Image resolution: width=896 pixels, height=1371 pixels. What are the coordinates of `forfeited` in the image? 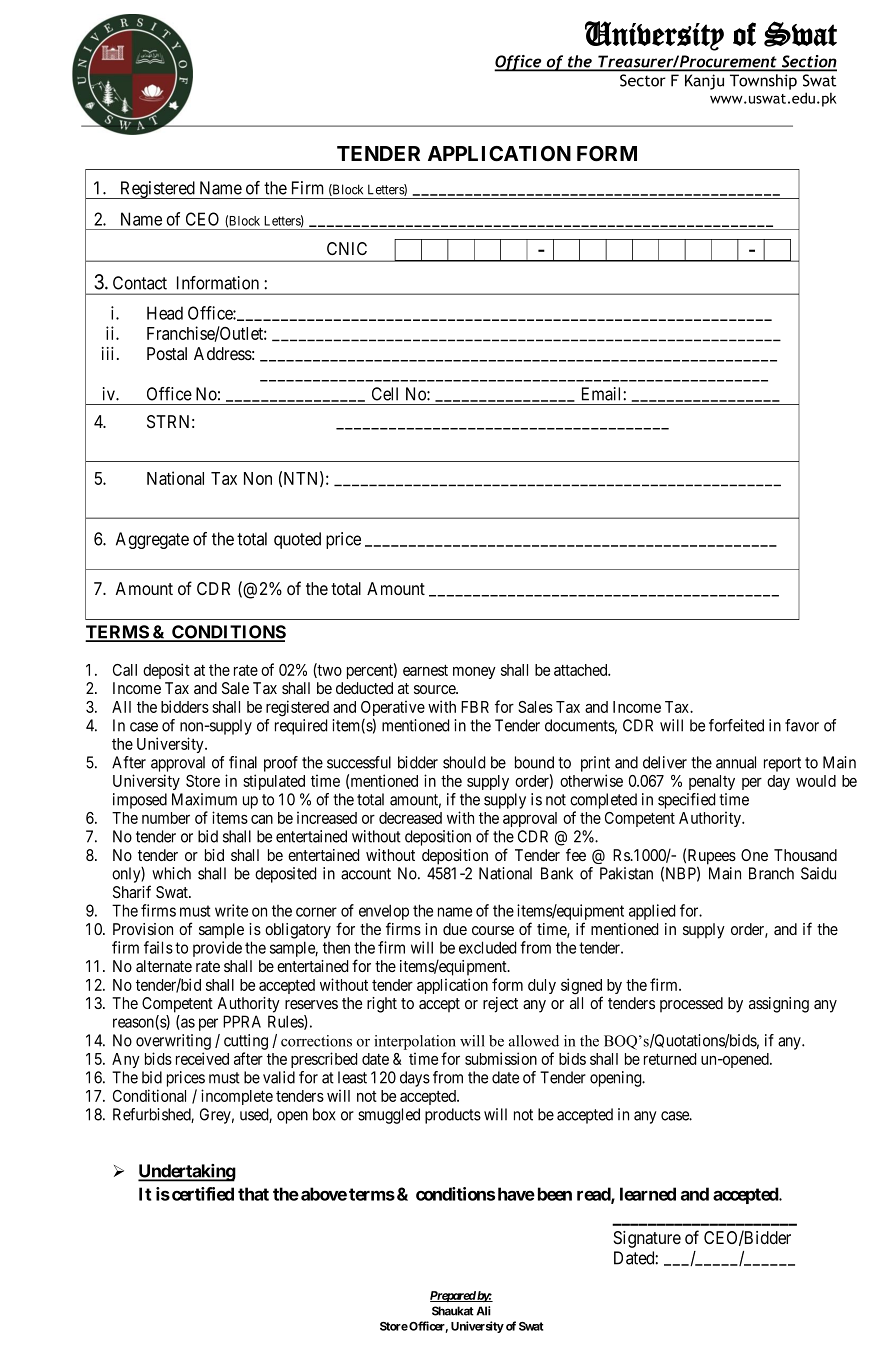 It's located at (736, 725).
